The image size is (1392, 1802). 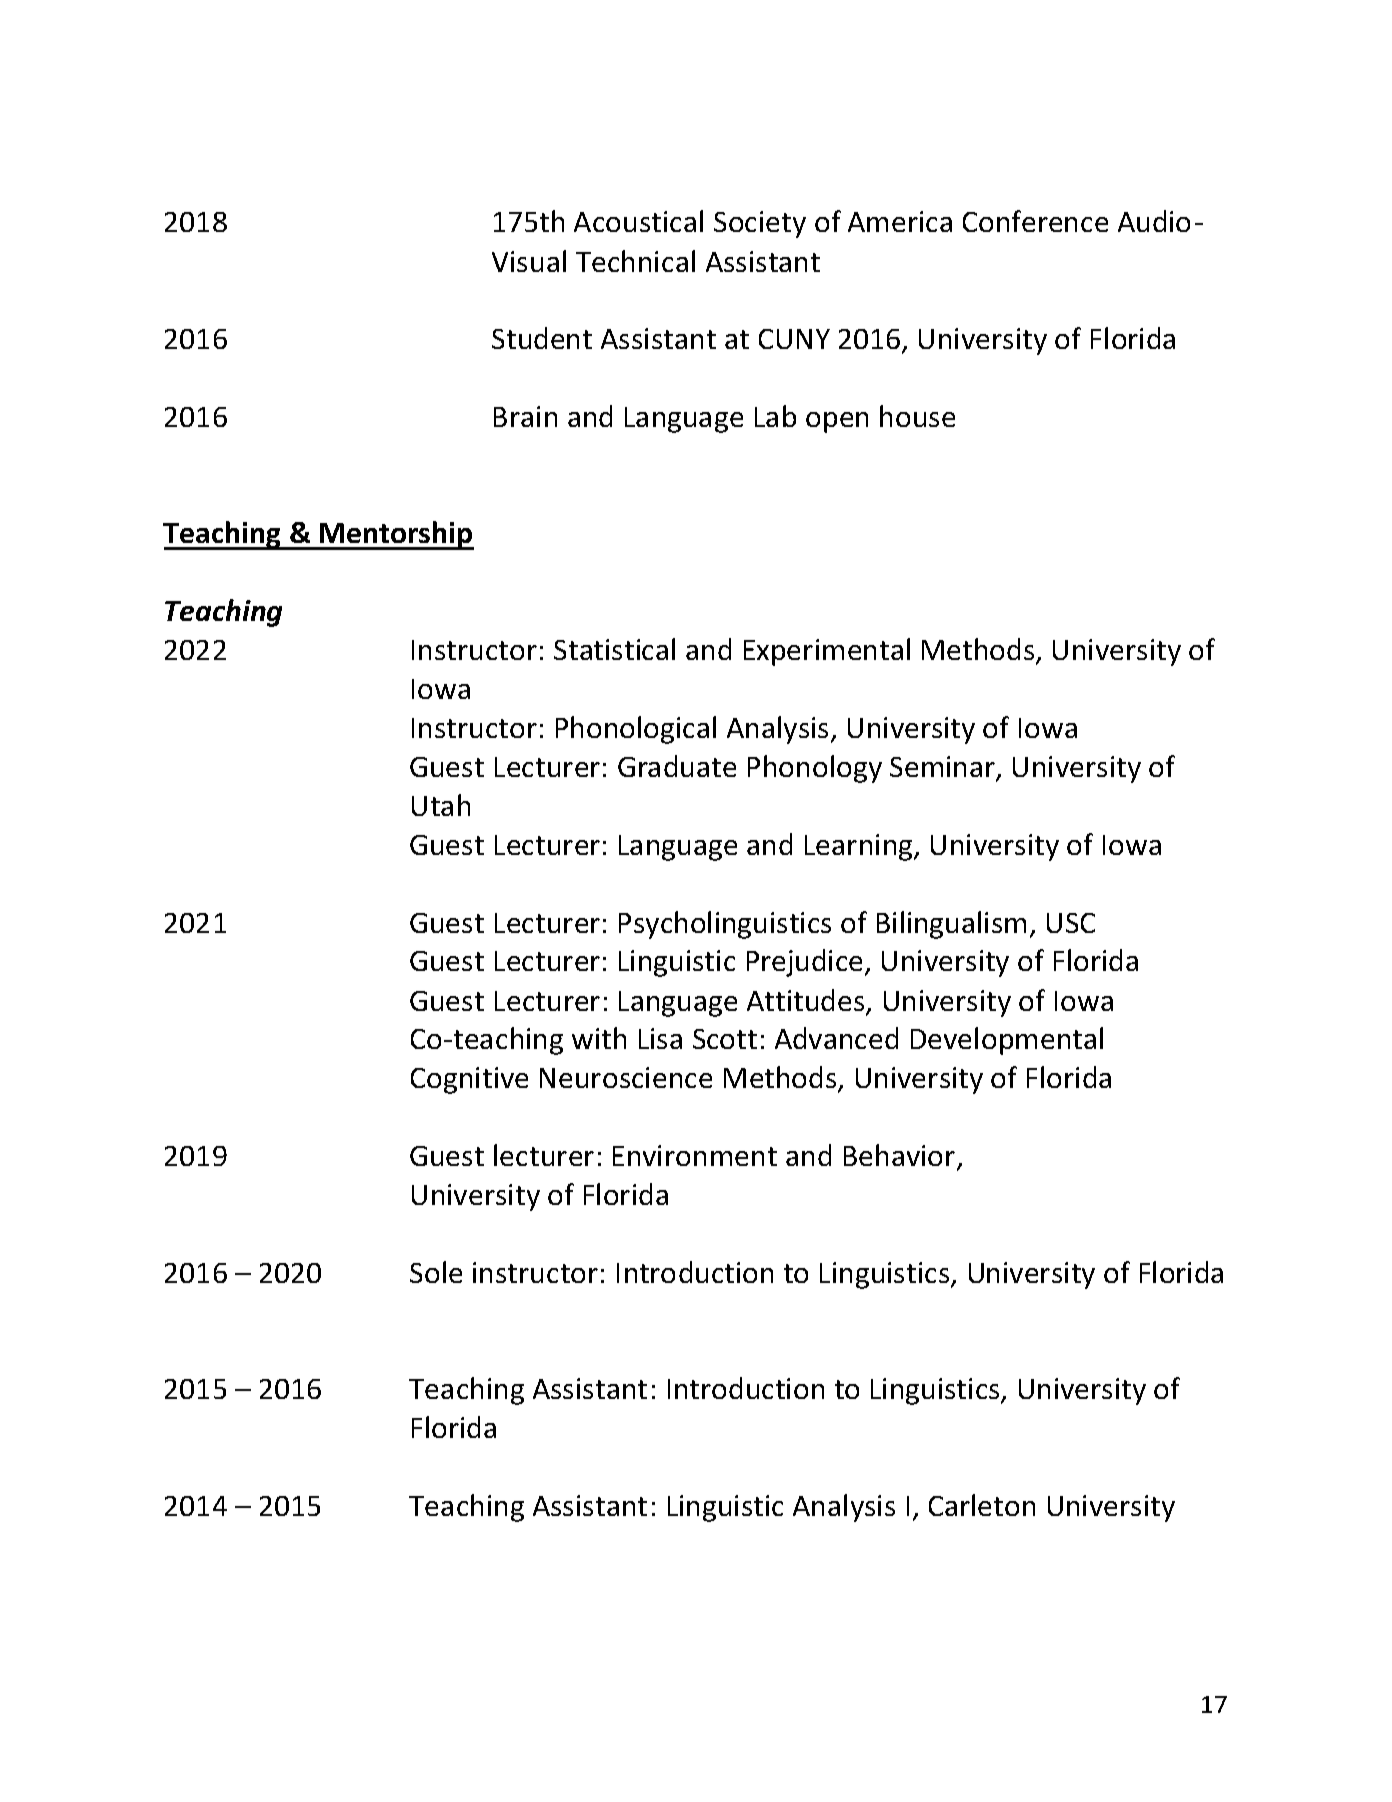 What do you see at coordinates (677, 766) in the screenshot?
I see `Graduate` at bounding box center [677, 766].
